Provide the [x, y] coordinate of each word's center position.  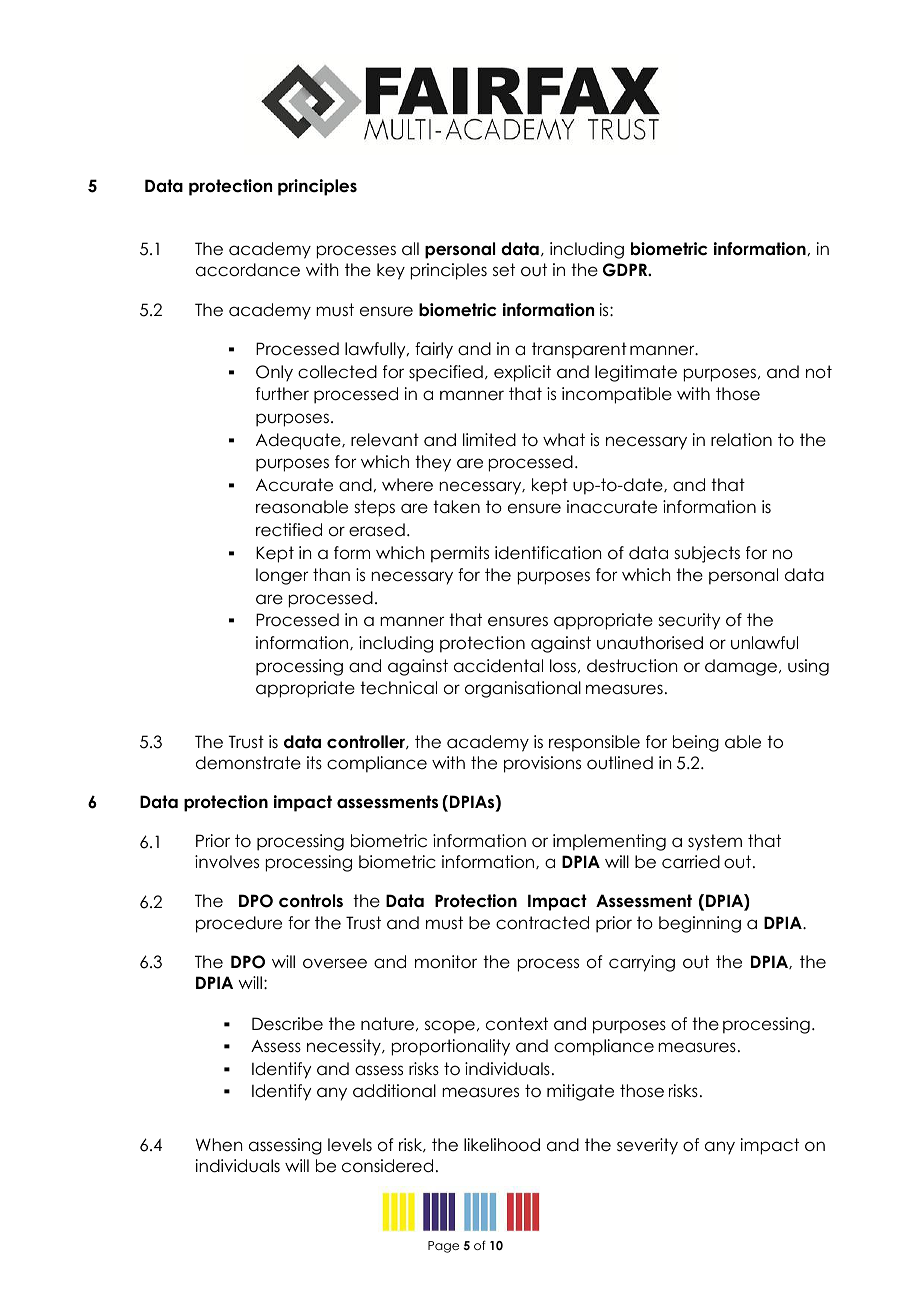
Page [443, 1247]
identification [548, 553]
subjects [707, 554]
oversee [335, 963]
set [504, 270]
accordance [248, 270]
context [517, 1024]
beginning [700, 924]
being [696, 743]
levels [350, 1145]
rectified [289, 530]
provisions [542, 764]
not [819, 372]
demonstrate [248, 763]
